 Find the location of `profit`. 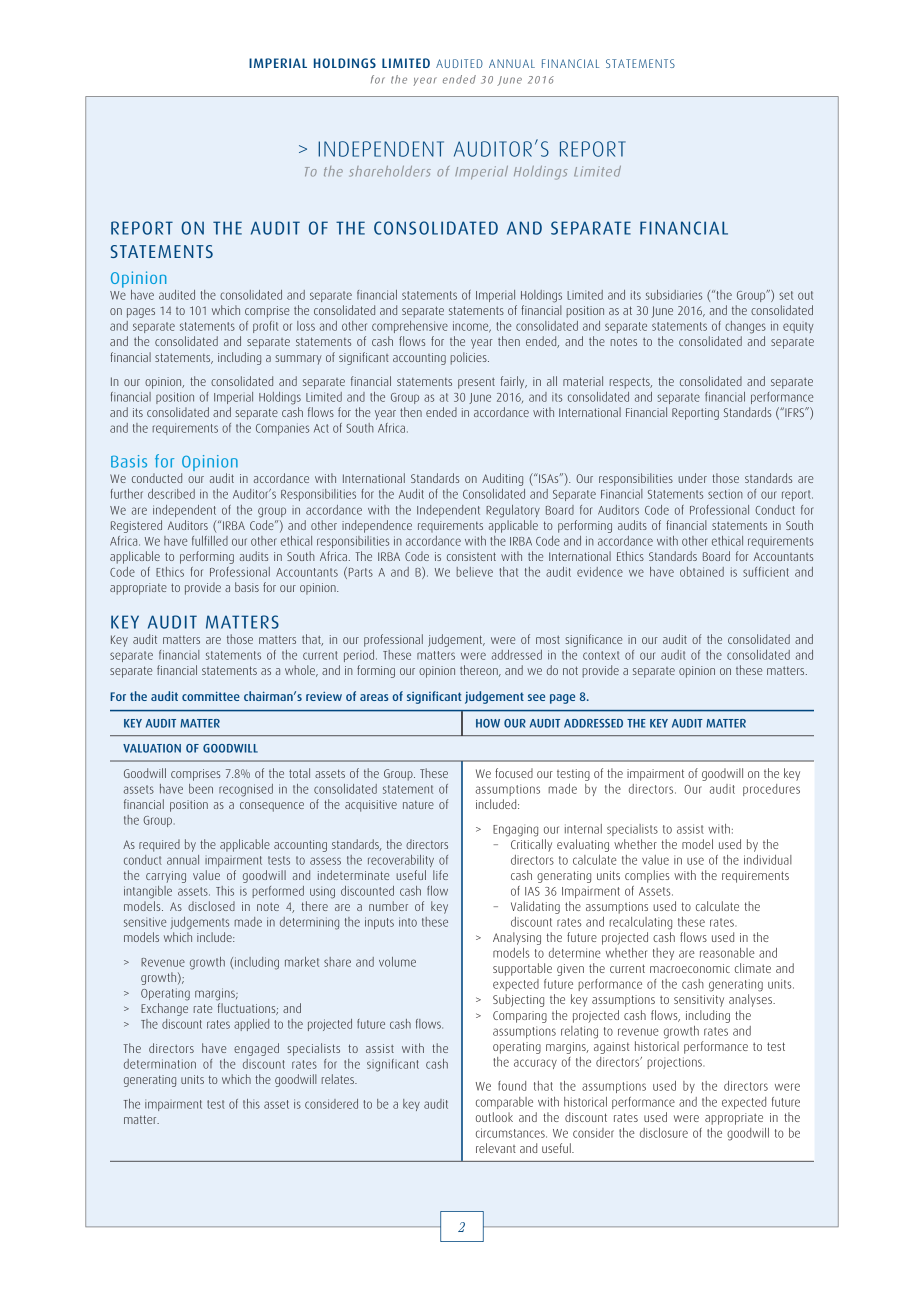

profit is located at coordinates (265, 327).
